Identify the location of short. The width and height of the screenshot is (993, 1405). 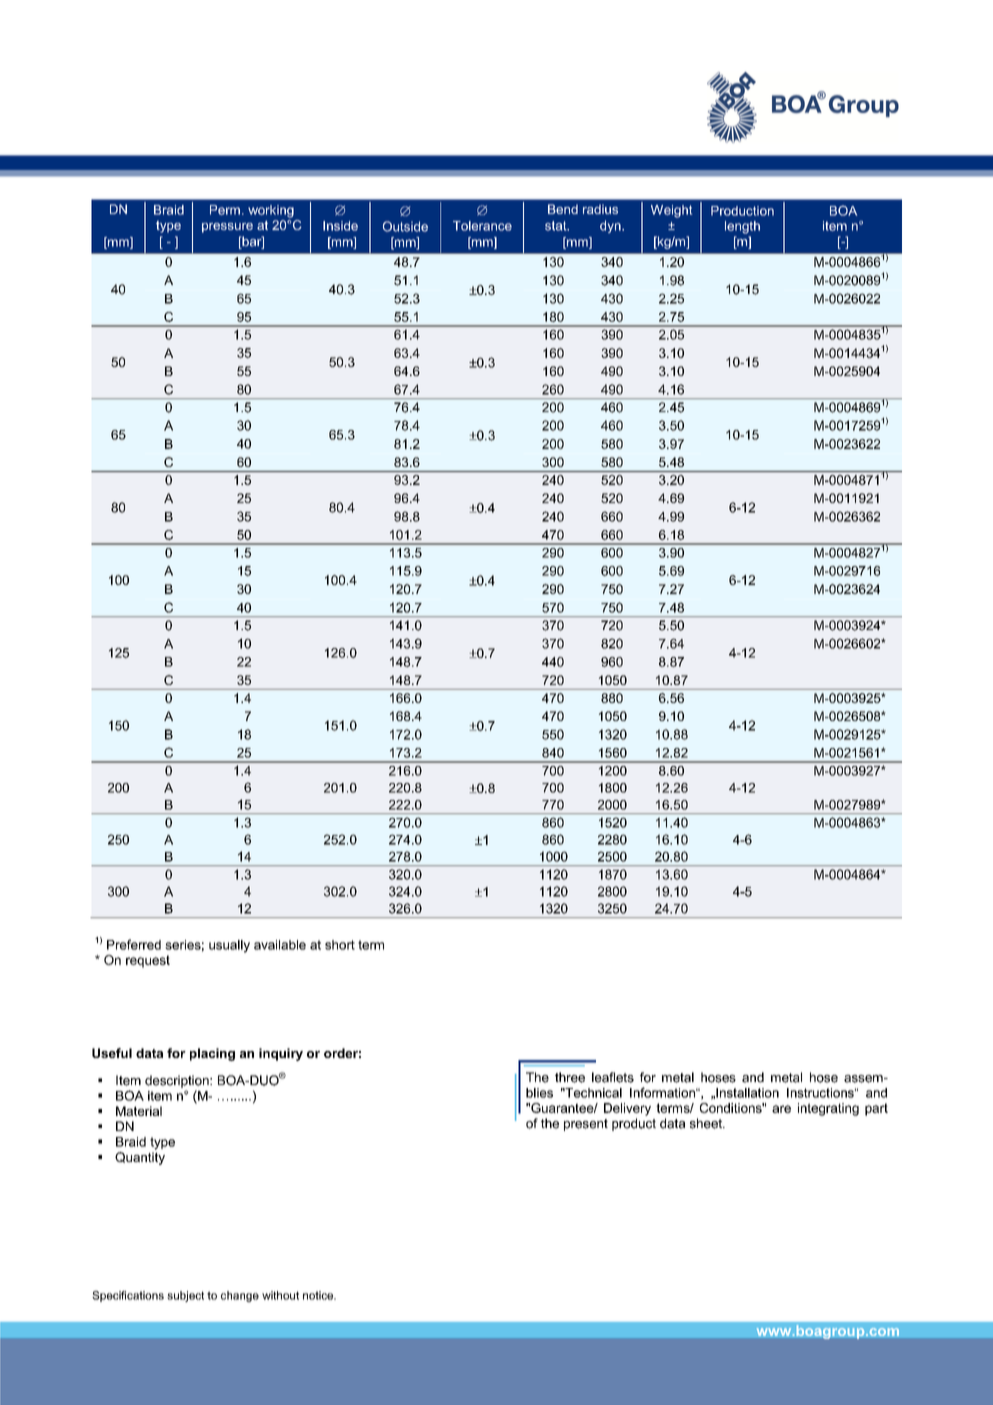
(340, 945).
